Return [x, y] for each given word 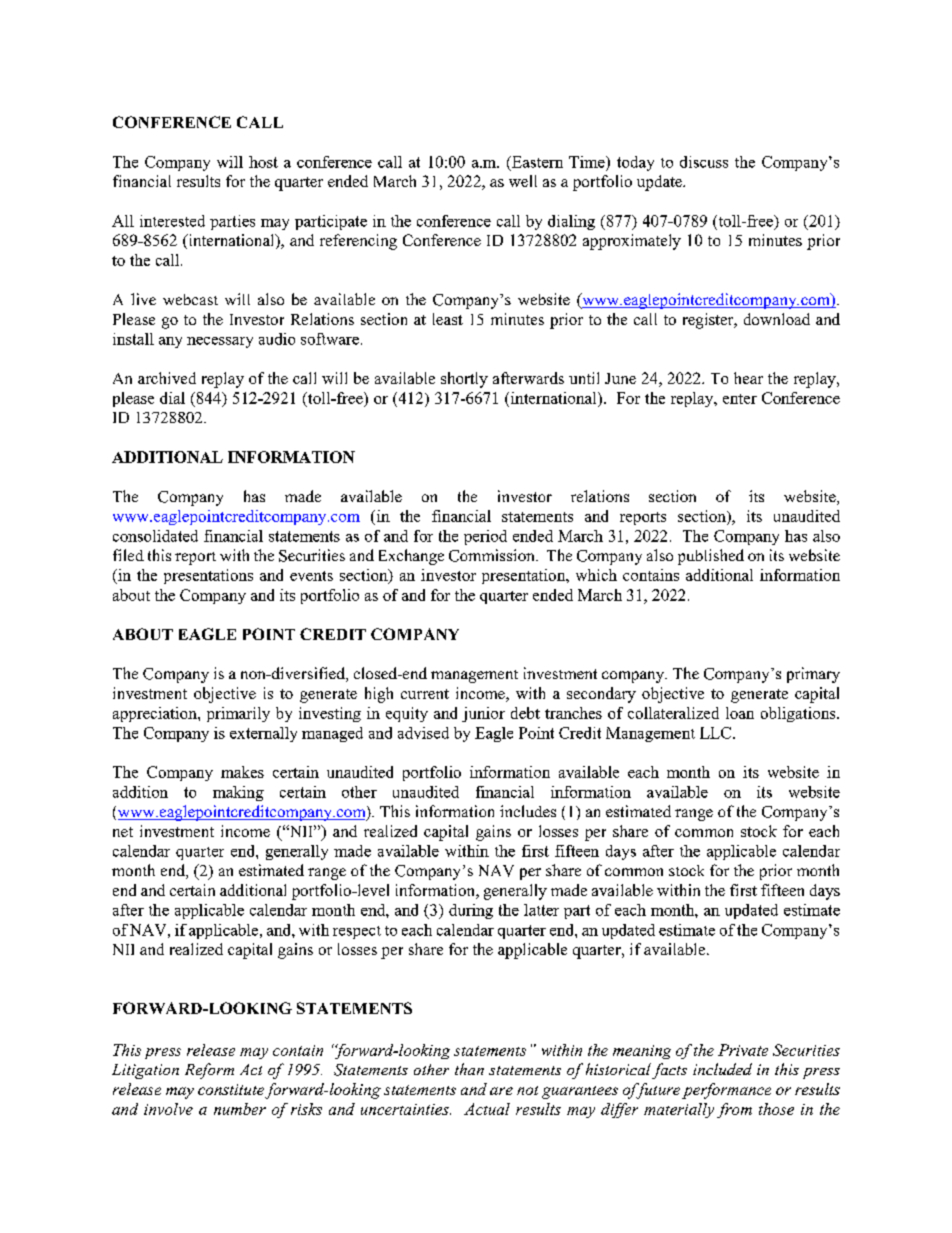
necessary [220, 342]
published [711, 557]
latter [541, 910]
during [471, 911]
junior [483, 714]
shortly [464, 380]
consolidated [155, 536]
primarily [238, 714]
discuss [704, 162]
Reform [209, 1071]
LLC [717, 733]
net [123, 832]
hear [748, 378]
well [523, 181]
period [485, 537]
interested [172, 221]
